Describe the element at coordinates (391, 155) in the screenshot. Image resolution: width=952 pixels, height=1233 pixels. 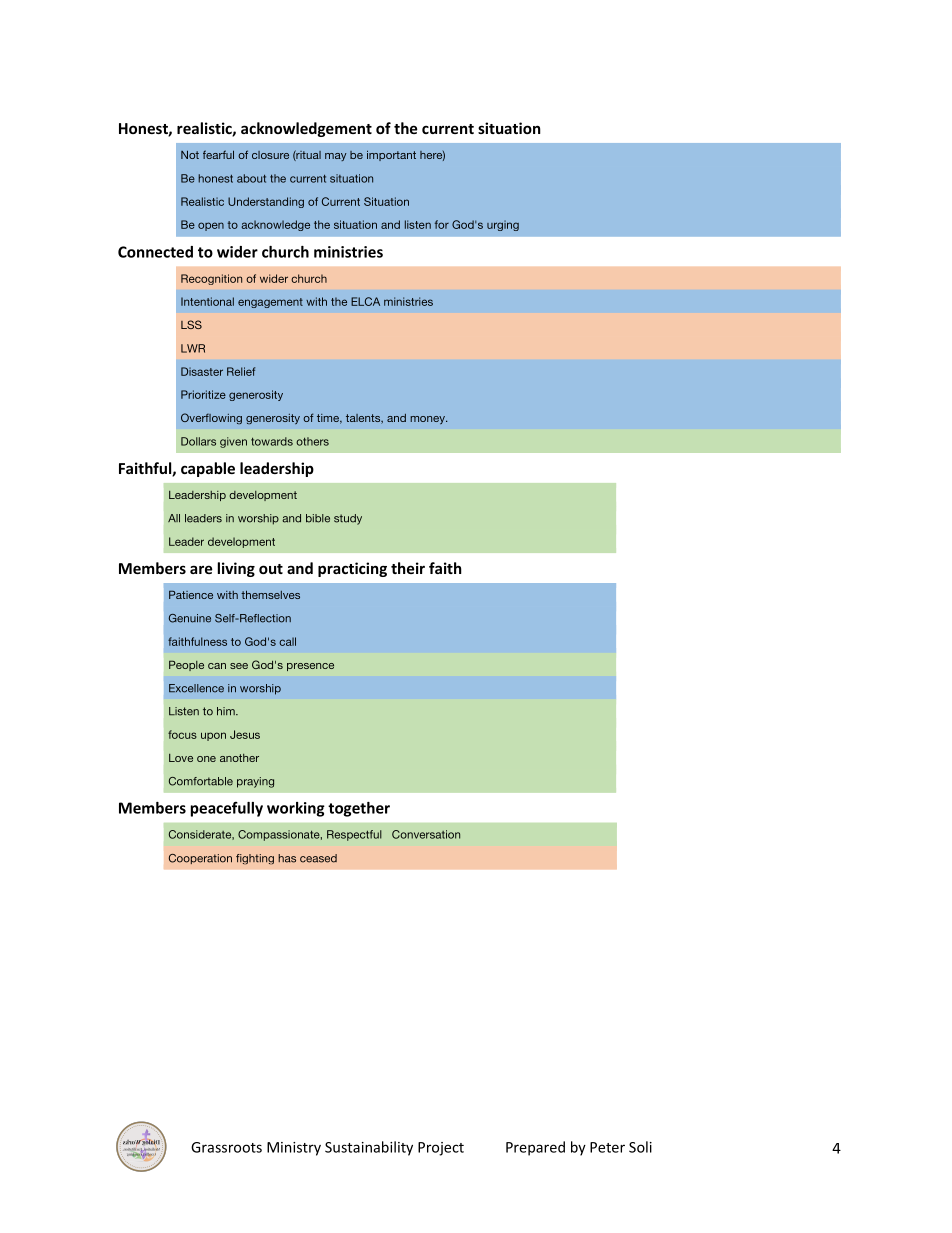
I see `important` at that location.
